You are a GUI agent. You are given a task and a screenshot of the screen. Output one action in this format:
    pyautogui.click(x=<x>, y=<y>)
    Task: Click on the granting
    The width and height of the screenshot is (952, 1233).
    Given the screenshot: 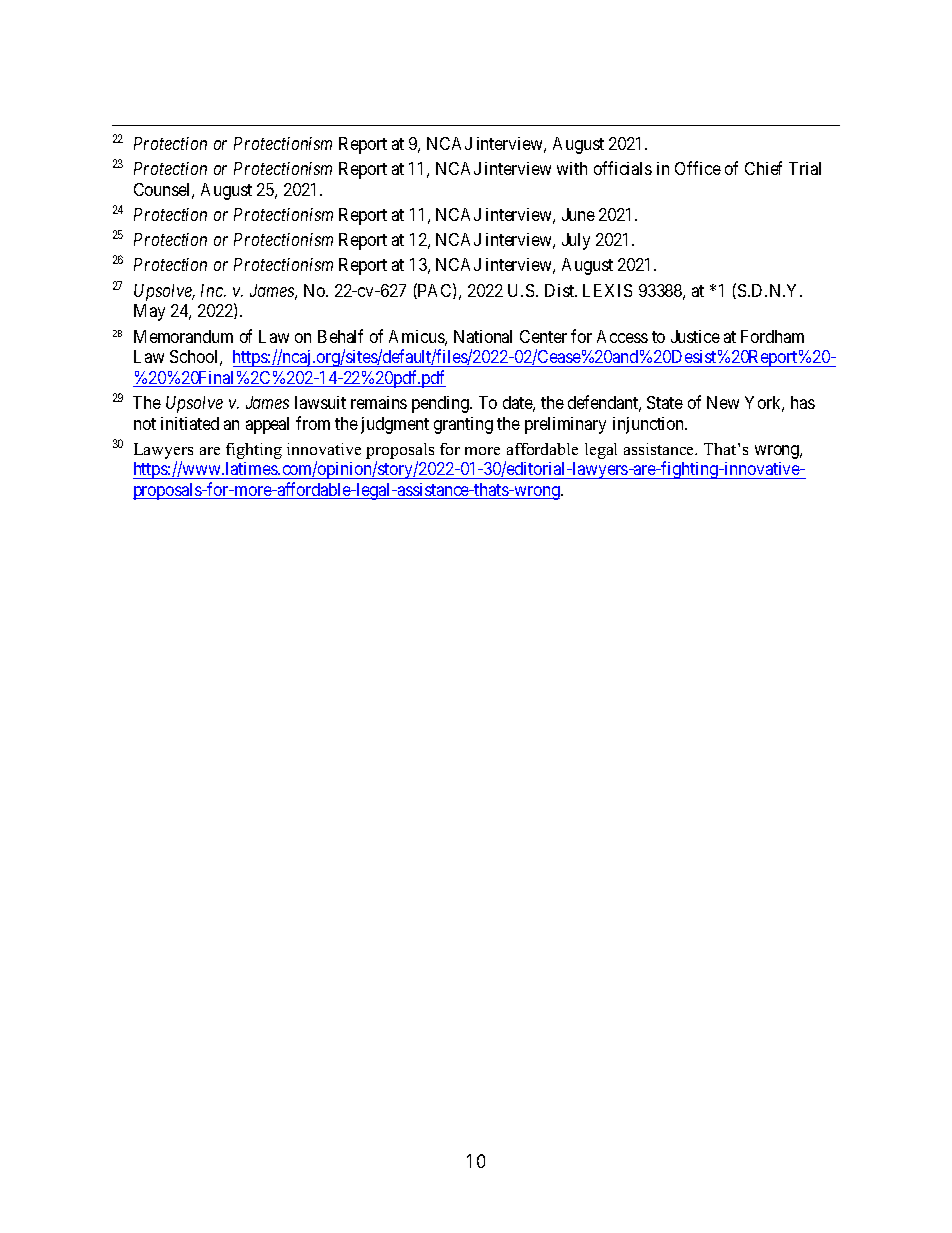 What is the action you would take?
    pyautogui.click(x=463, y=425)
